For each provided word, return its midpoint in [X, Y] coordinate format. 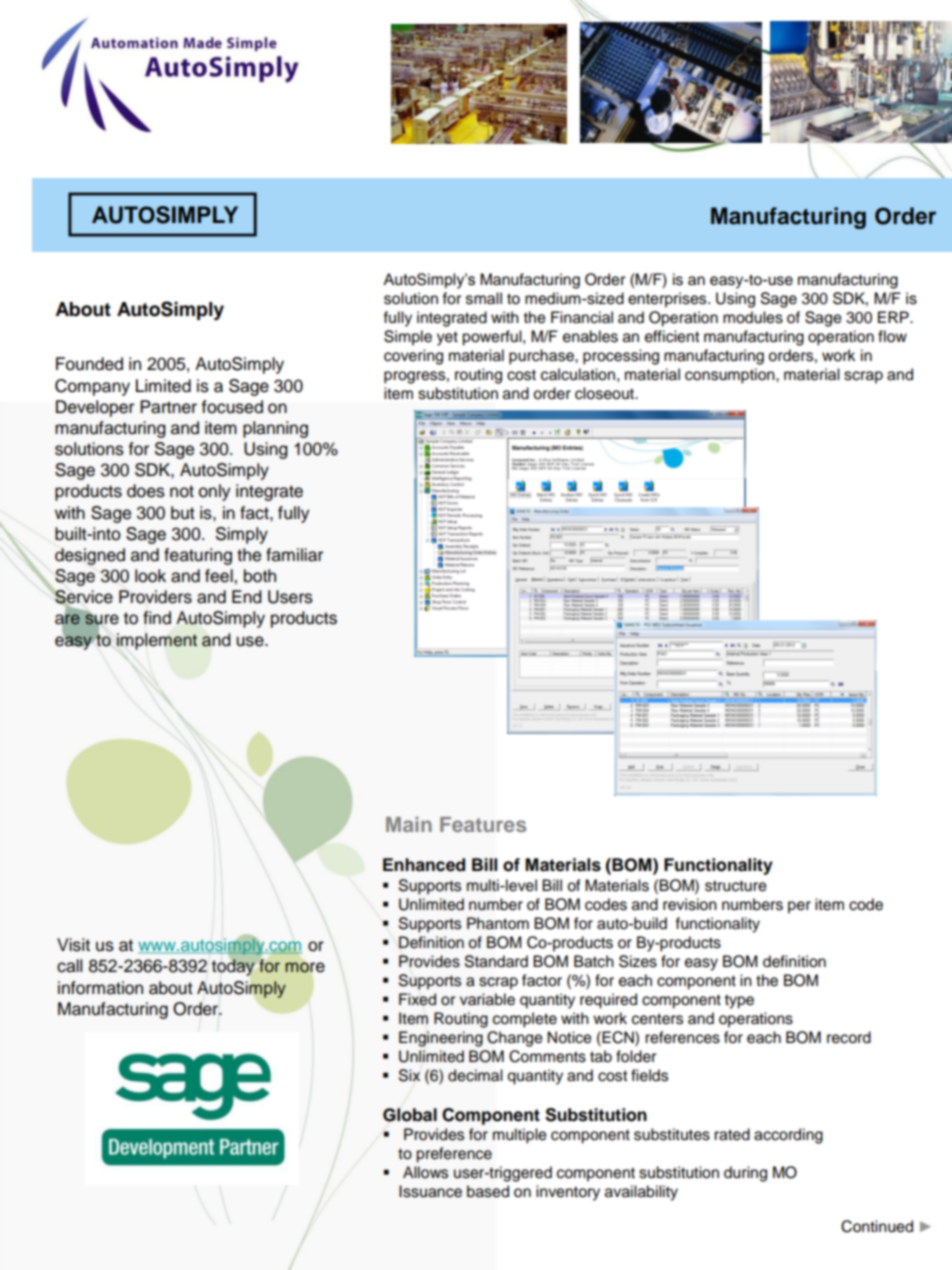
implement [156, 641]
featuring [198, 556]
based [488, 1191]
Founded [89, 364]
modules [753, 317]
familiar [294, 555]
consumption [731, 376]
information [100, 988]
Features [483, 824]
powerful [493, 338]
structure [736, 886]
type [739, 1002]
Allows [425, 1172]
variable [487, 999]
